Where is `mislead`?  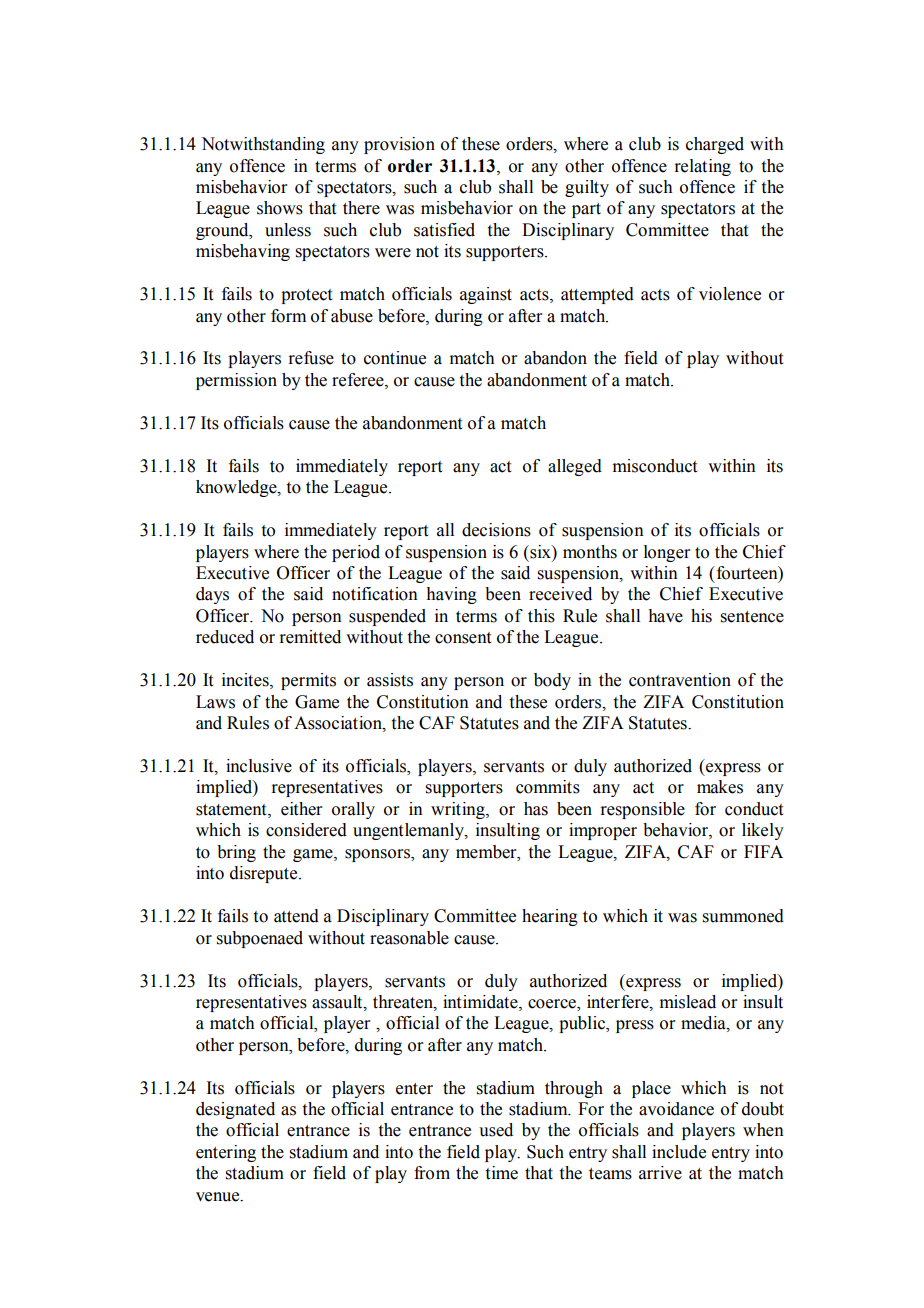 mislead is located at coordinates (688, 1002).
